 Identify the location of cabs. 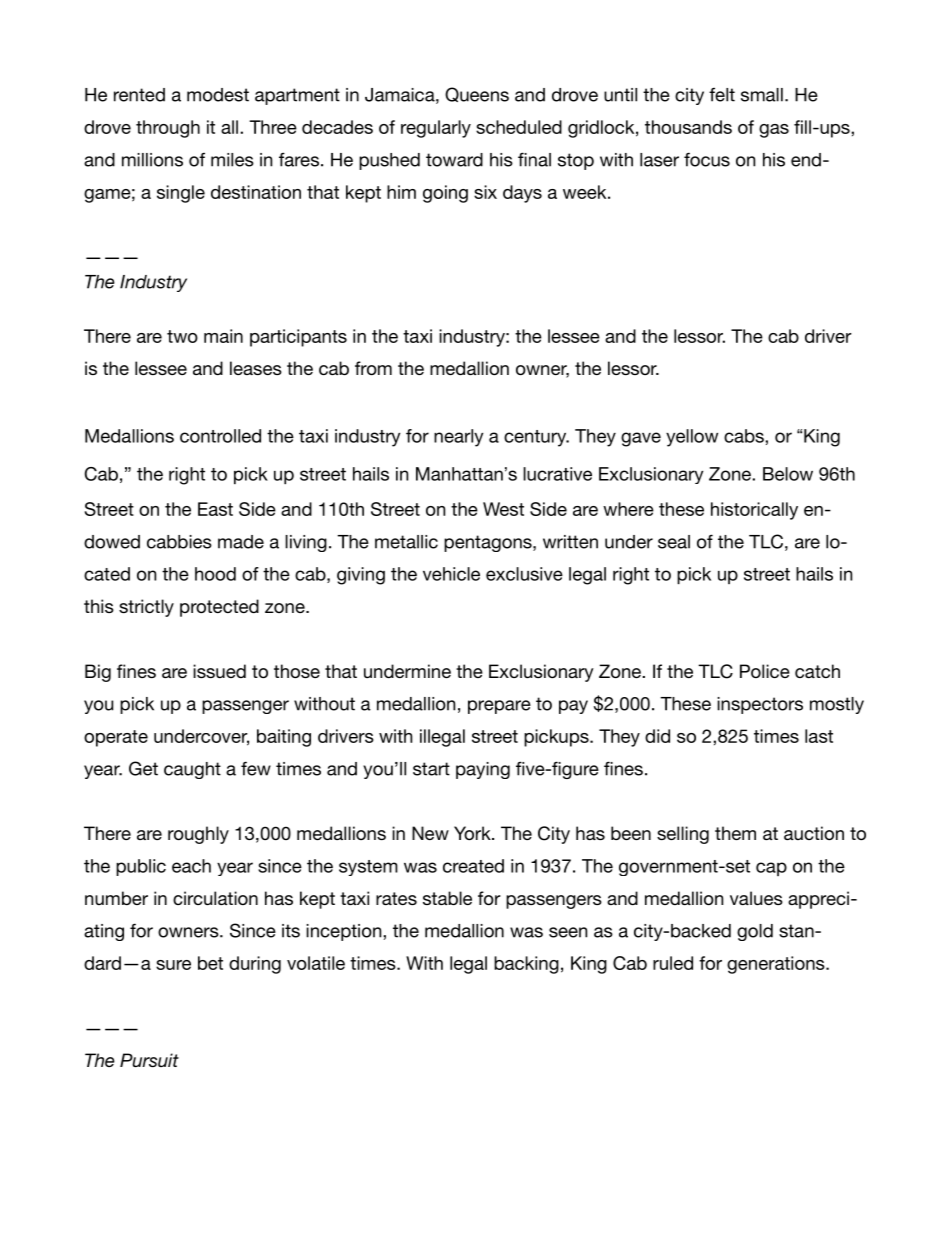
(745, 436).
